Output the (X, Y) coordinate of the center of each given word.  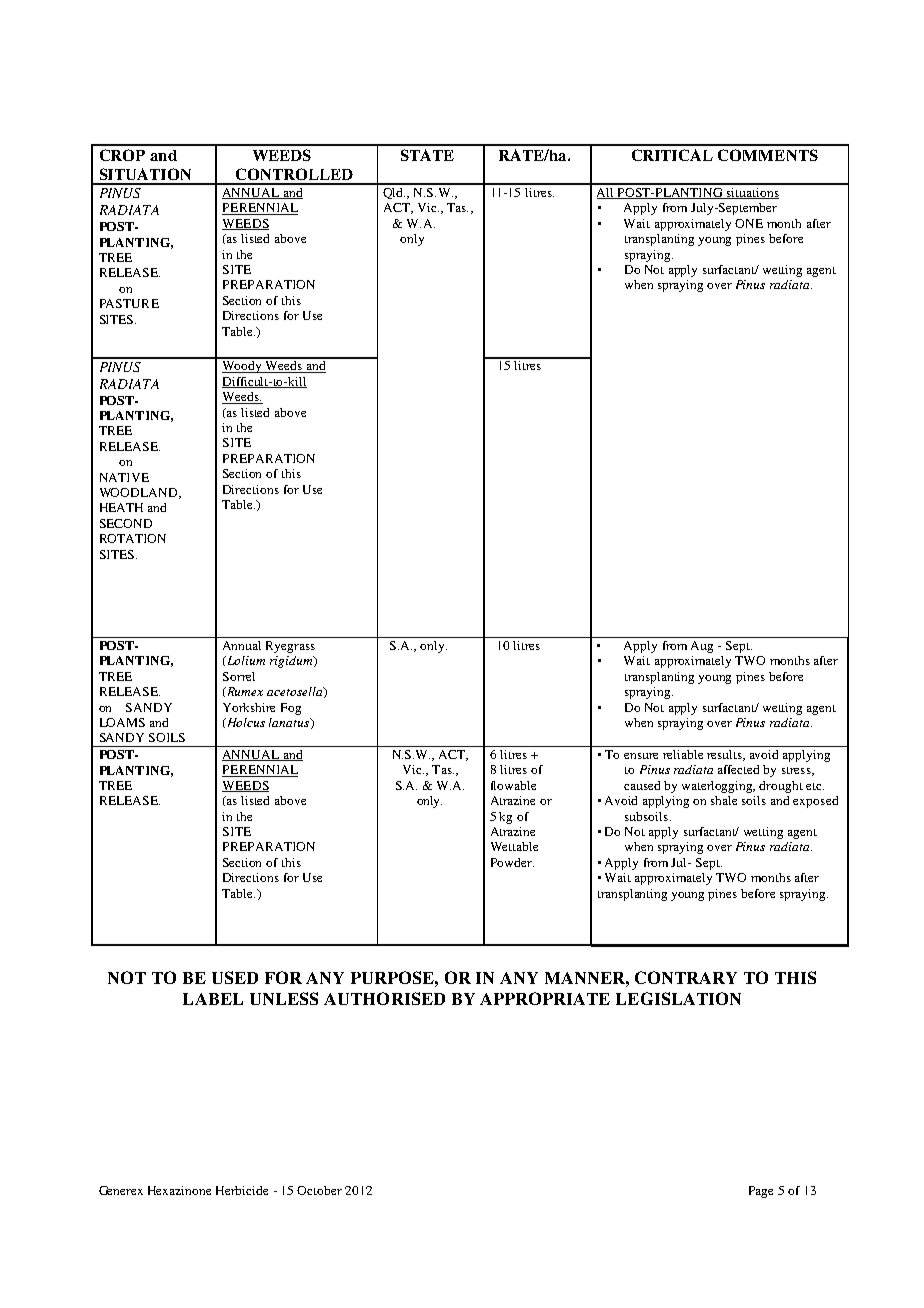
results (726, 755)
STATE (427, 155)
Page (761, 1192)
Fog (291, 709)
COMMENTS (768, 155)
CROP (122, 155)
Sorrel (239, 676)
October (319, 1190)
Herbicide (242, 1190)
